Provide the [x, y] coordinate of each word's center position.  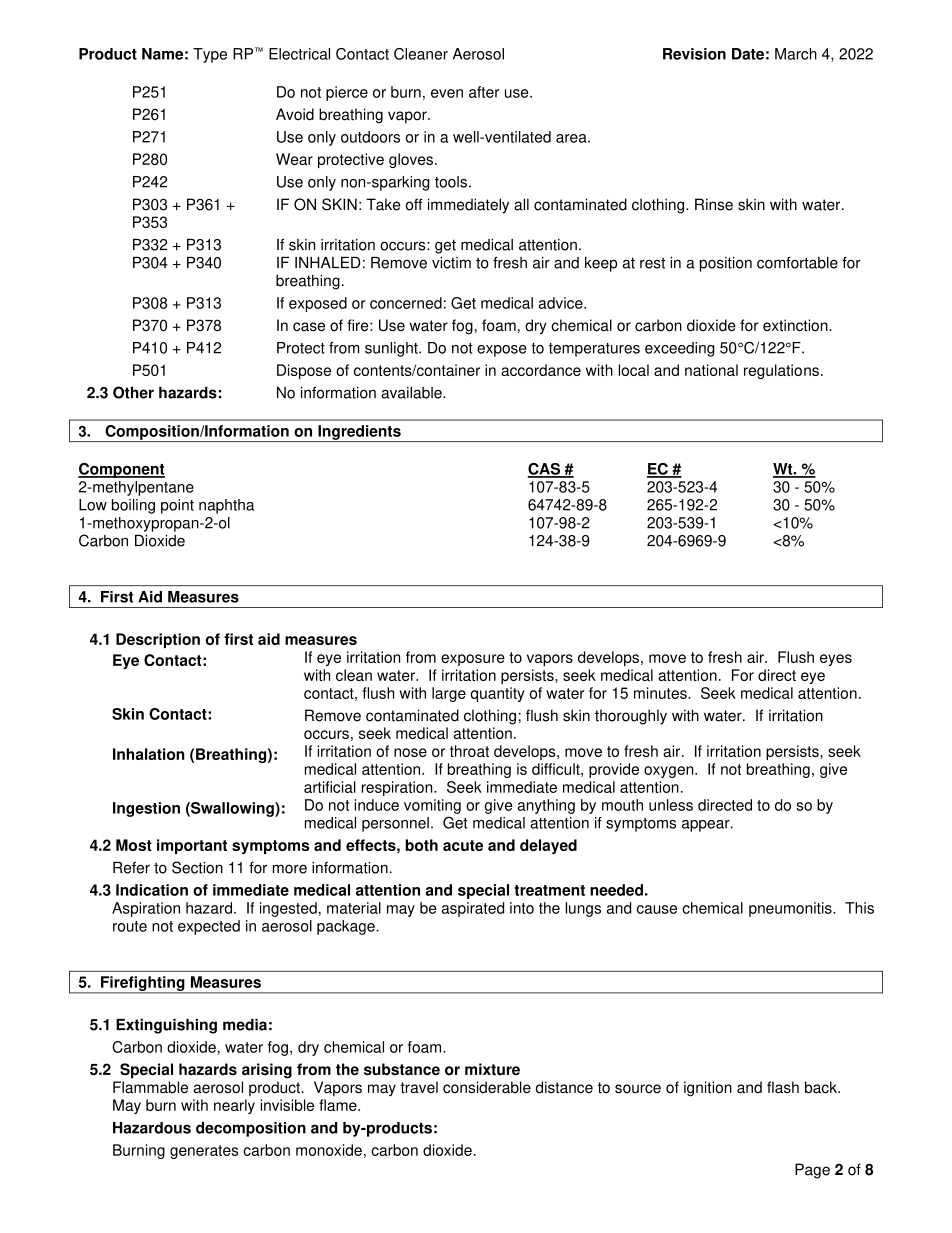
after [484, 92]
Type [210, 55]
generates [204, 1152]
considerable [487, 1087]
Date [748, 54]
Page [812, 1171]
